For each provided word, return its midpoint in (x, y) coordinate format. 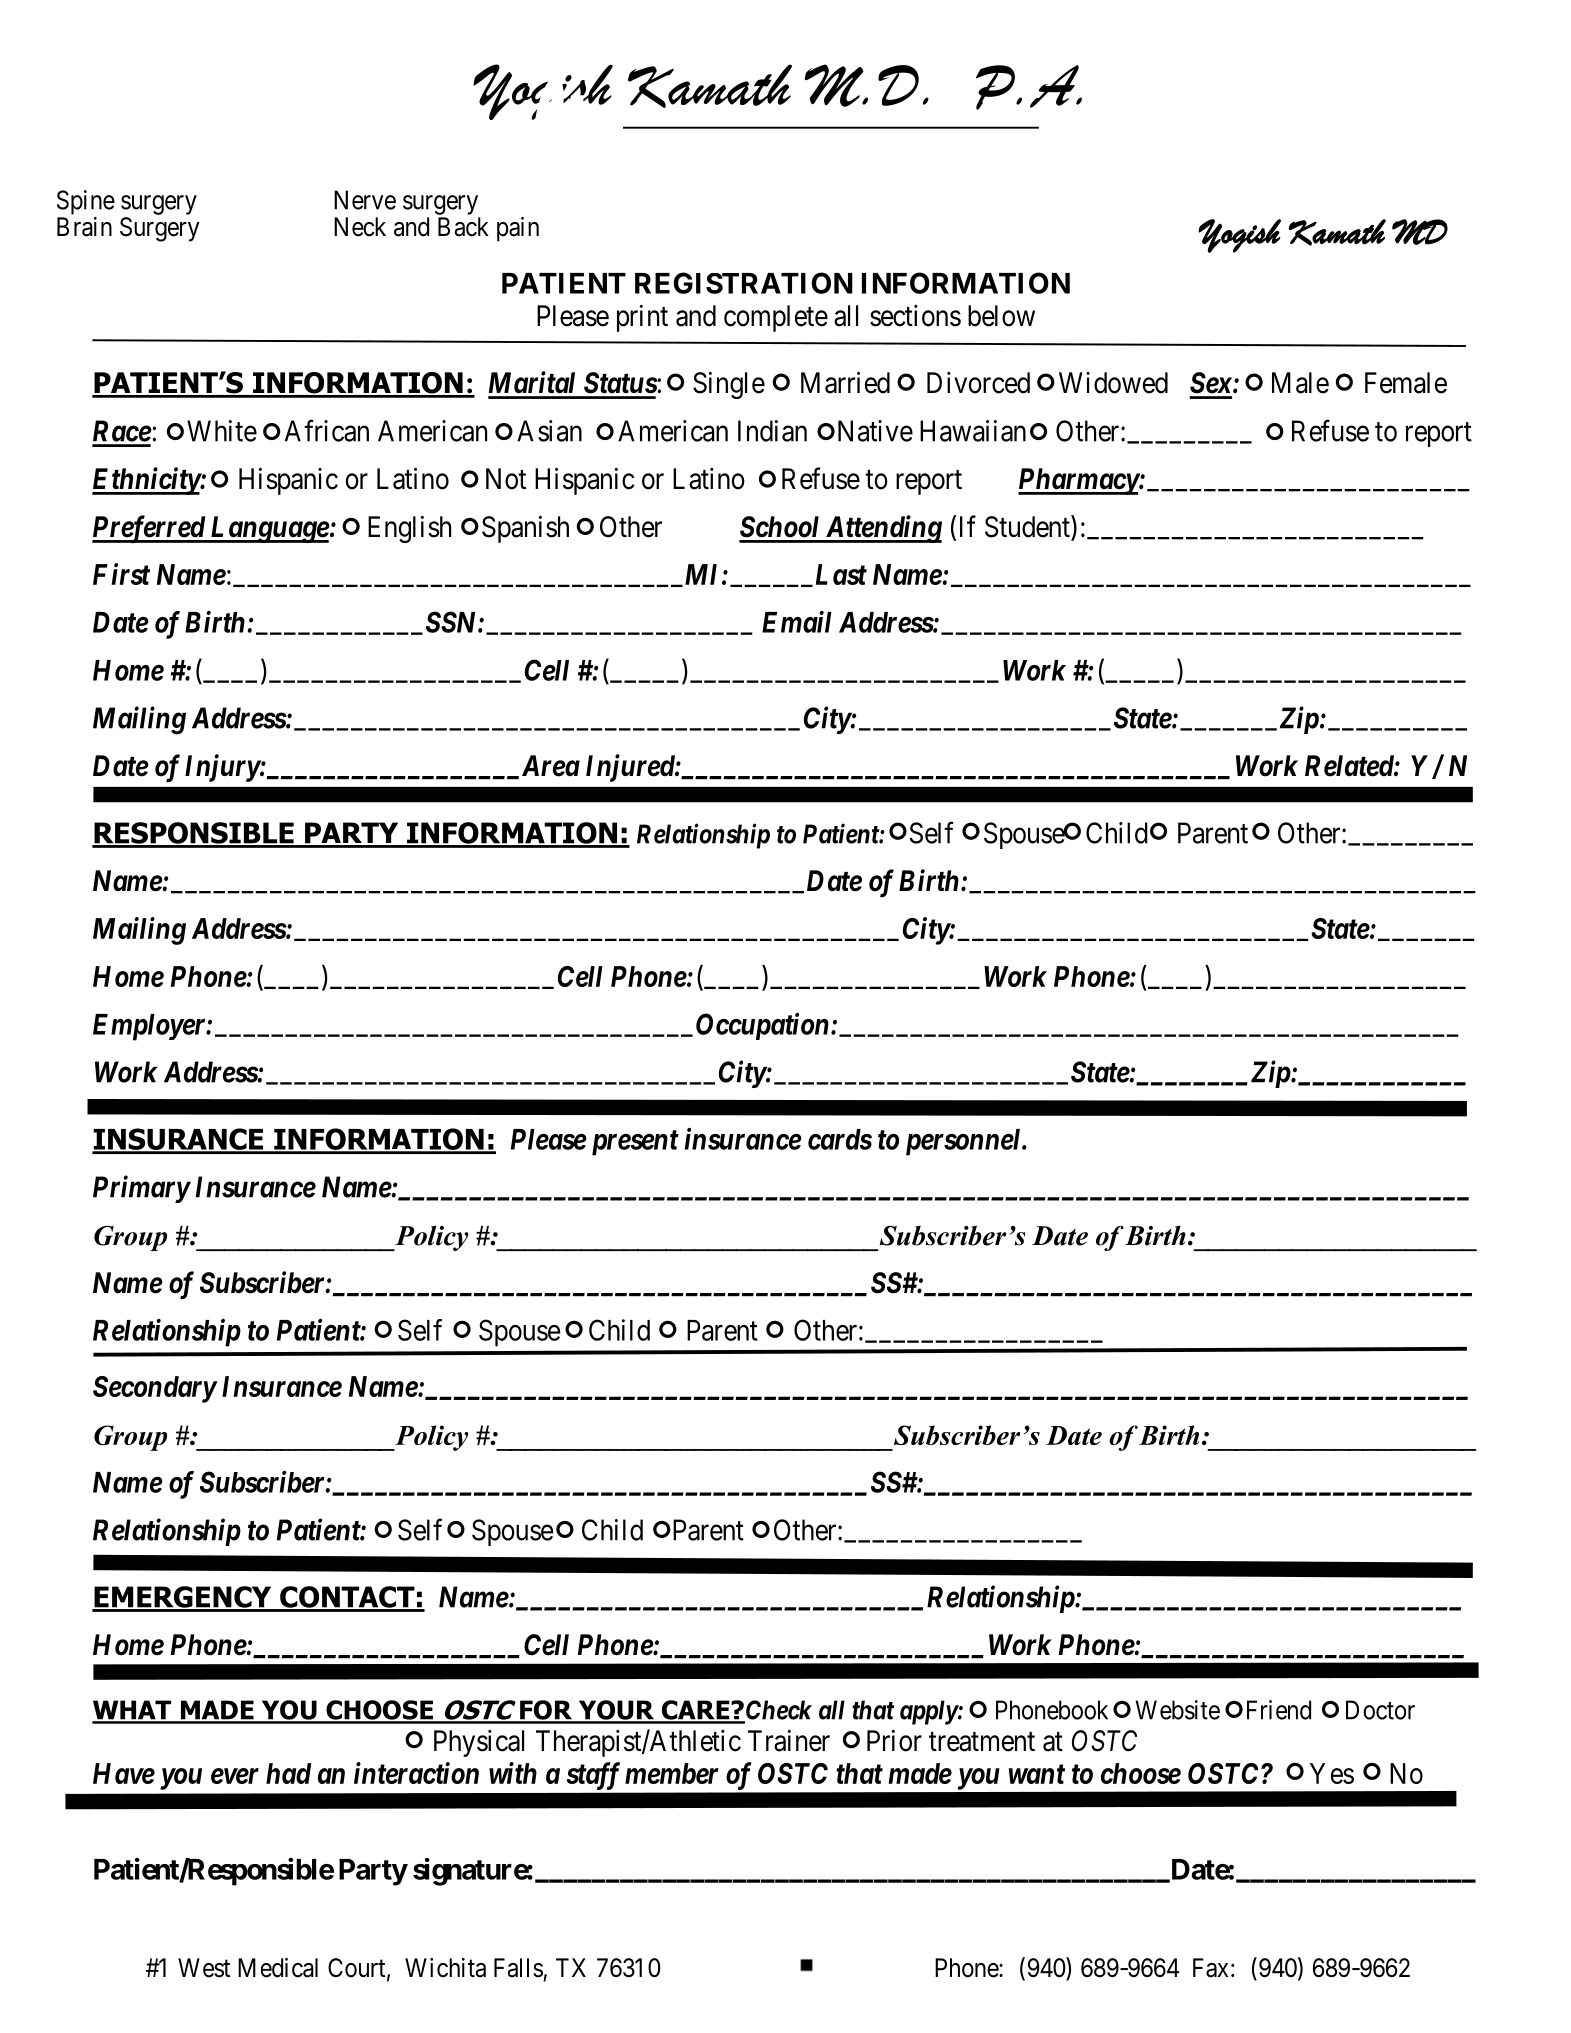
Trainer (789, 1741)
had (288, 1773)
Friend (1279, 1710)
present (635, 1143)
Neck (360, 227)
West (204, 1968)
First (121, 574)
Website (1177, 1710)
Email (797, 622)
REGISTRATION (744, 283)
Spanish (525, 529)
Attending (882, 529)
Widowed (1113, 383)
